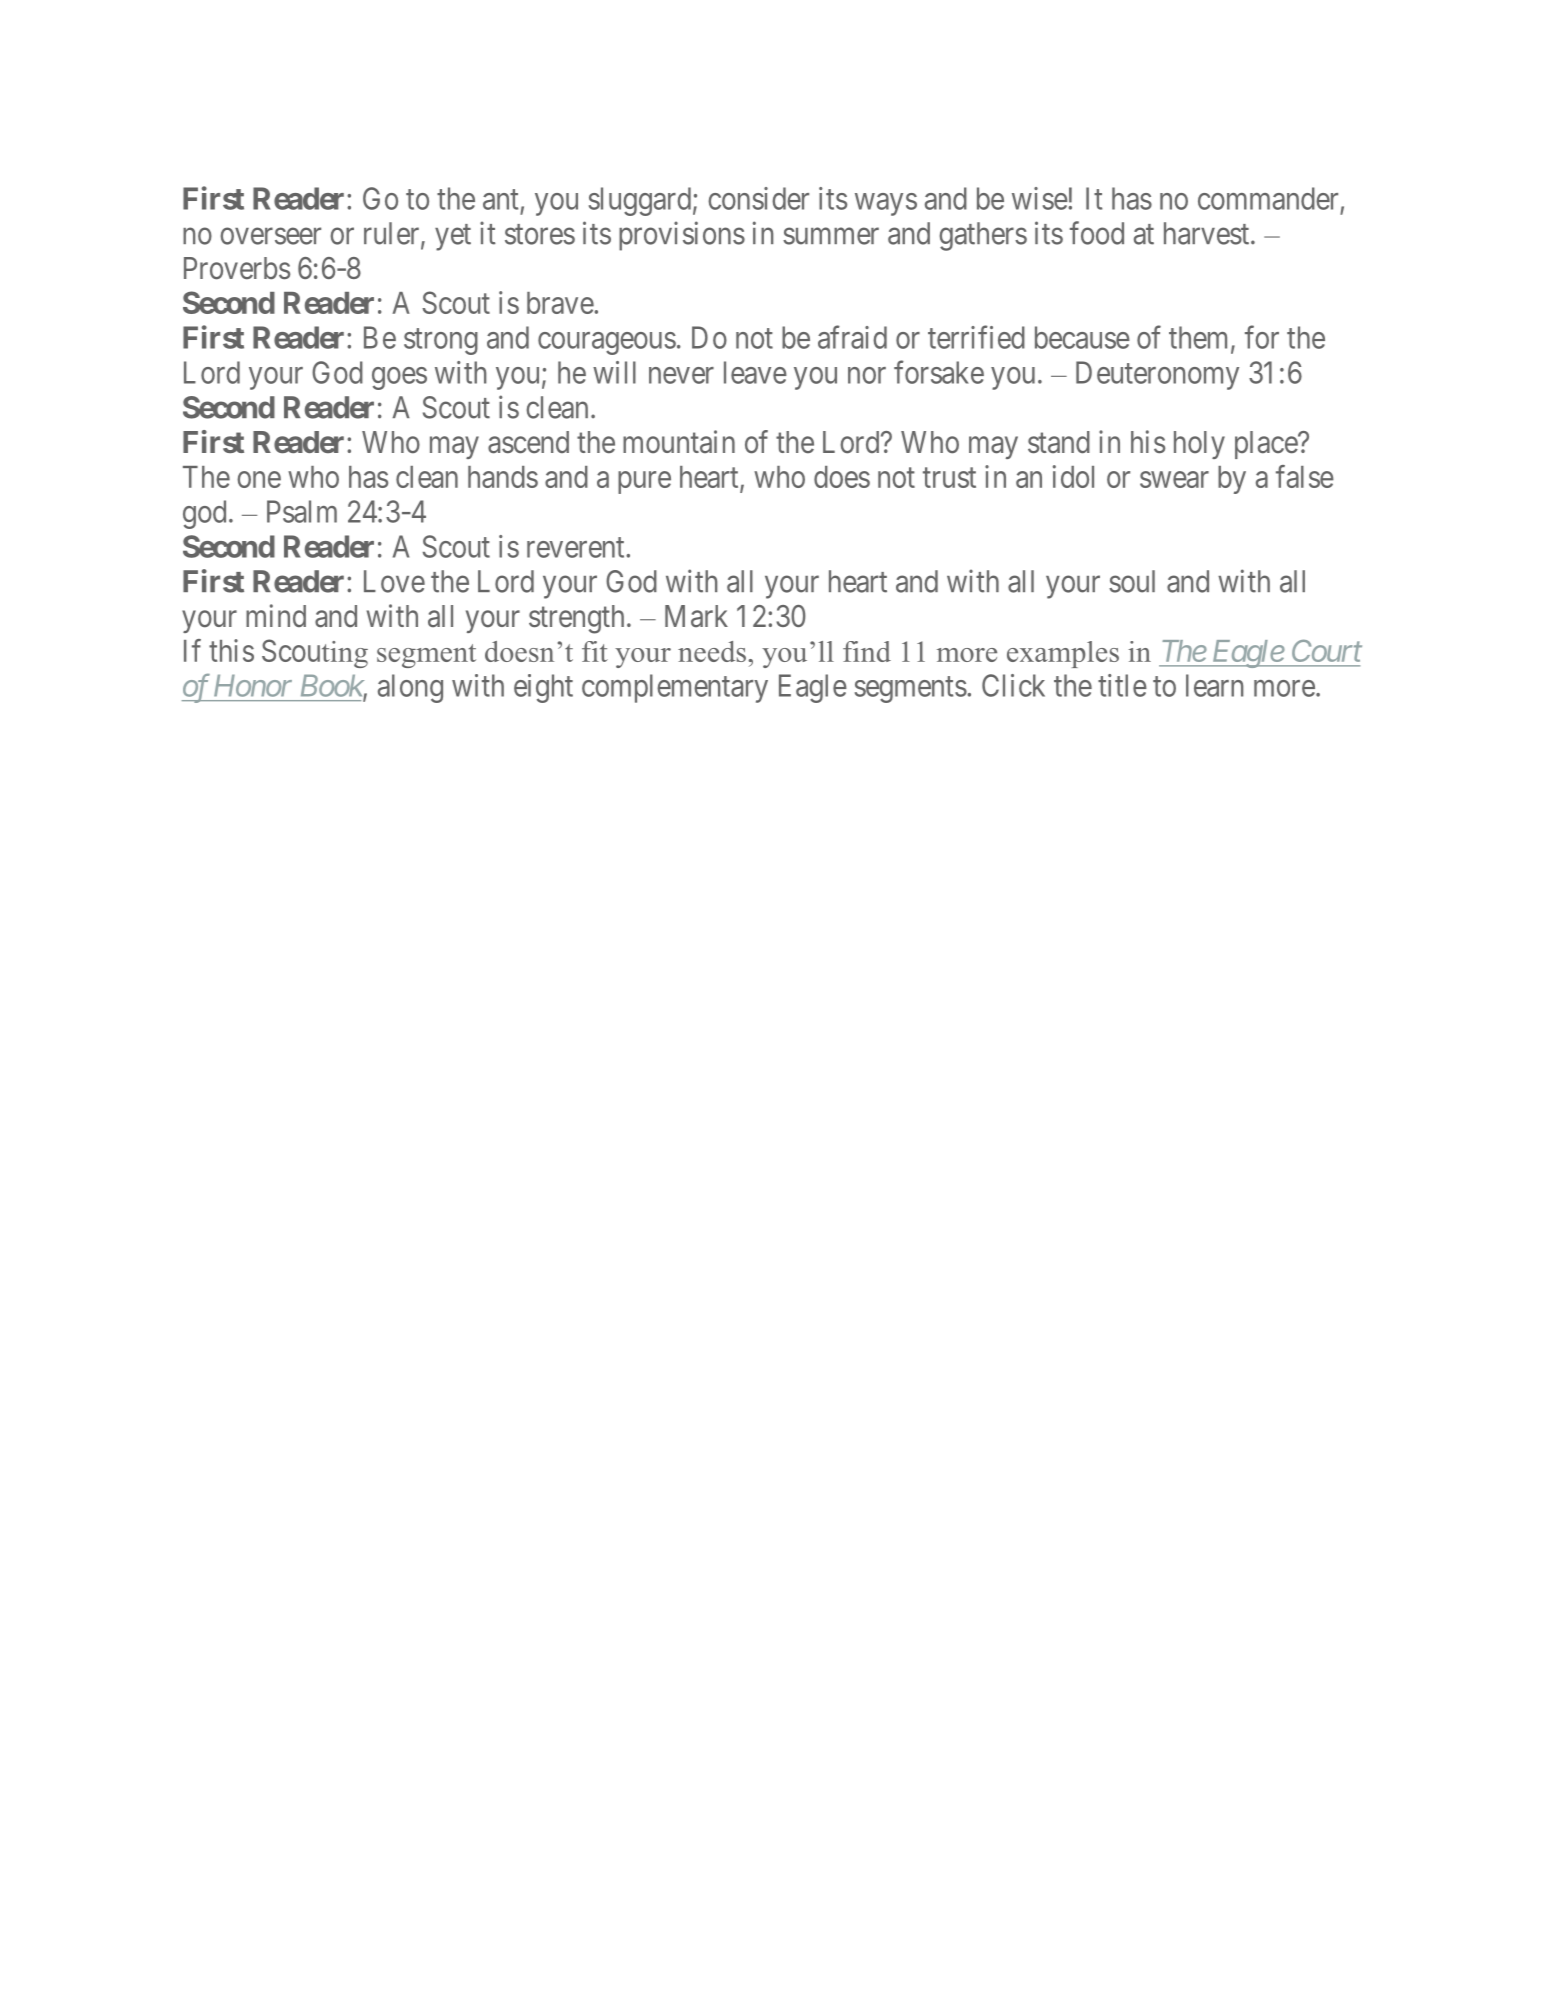 The image size is (1543, 1997). Describe the element at coordinates (577, 547) in the screenshot. I see `reverent` at that location.
